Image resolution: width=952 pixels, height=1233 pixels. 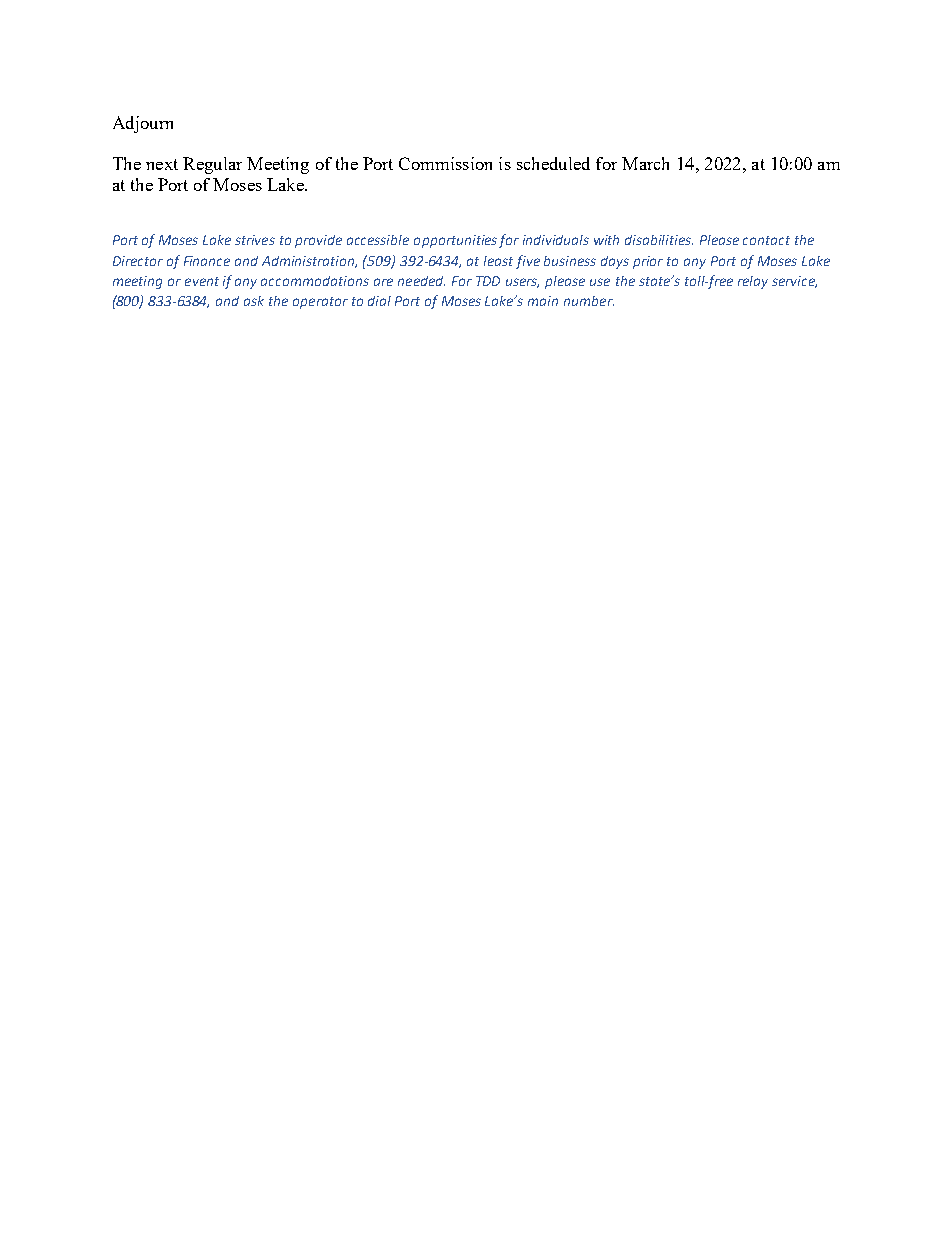 I want to click on ask, so click(x=254, y=301).
